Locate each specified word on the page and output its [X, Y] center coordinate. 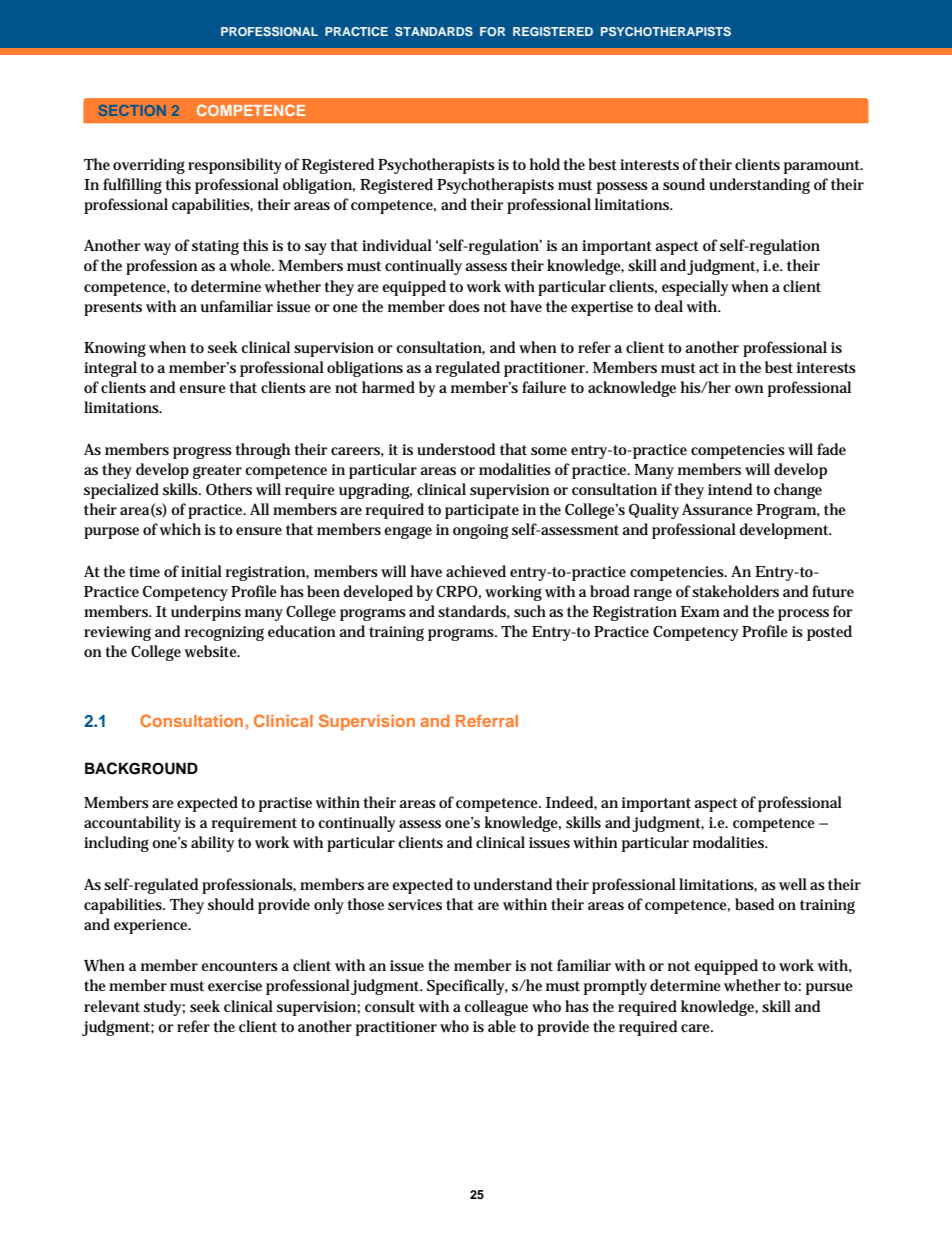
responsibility [235, 166]
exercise [235, 985]
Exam [700, 611]
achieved [476, 571]
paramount [823, 167]
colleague [496, 1008]
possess [622, 188]
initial [201, 571]
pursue [829, 989]
